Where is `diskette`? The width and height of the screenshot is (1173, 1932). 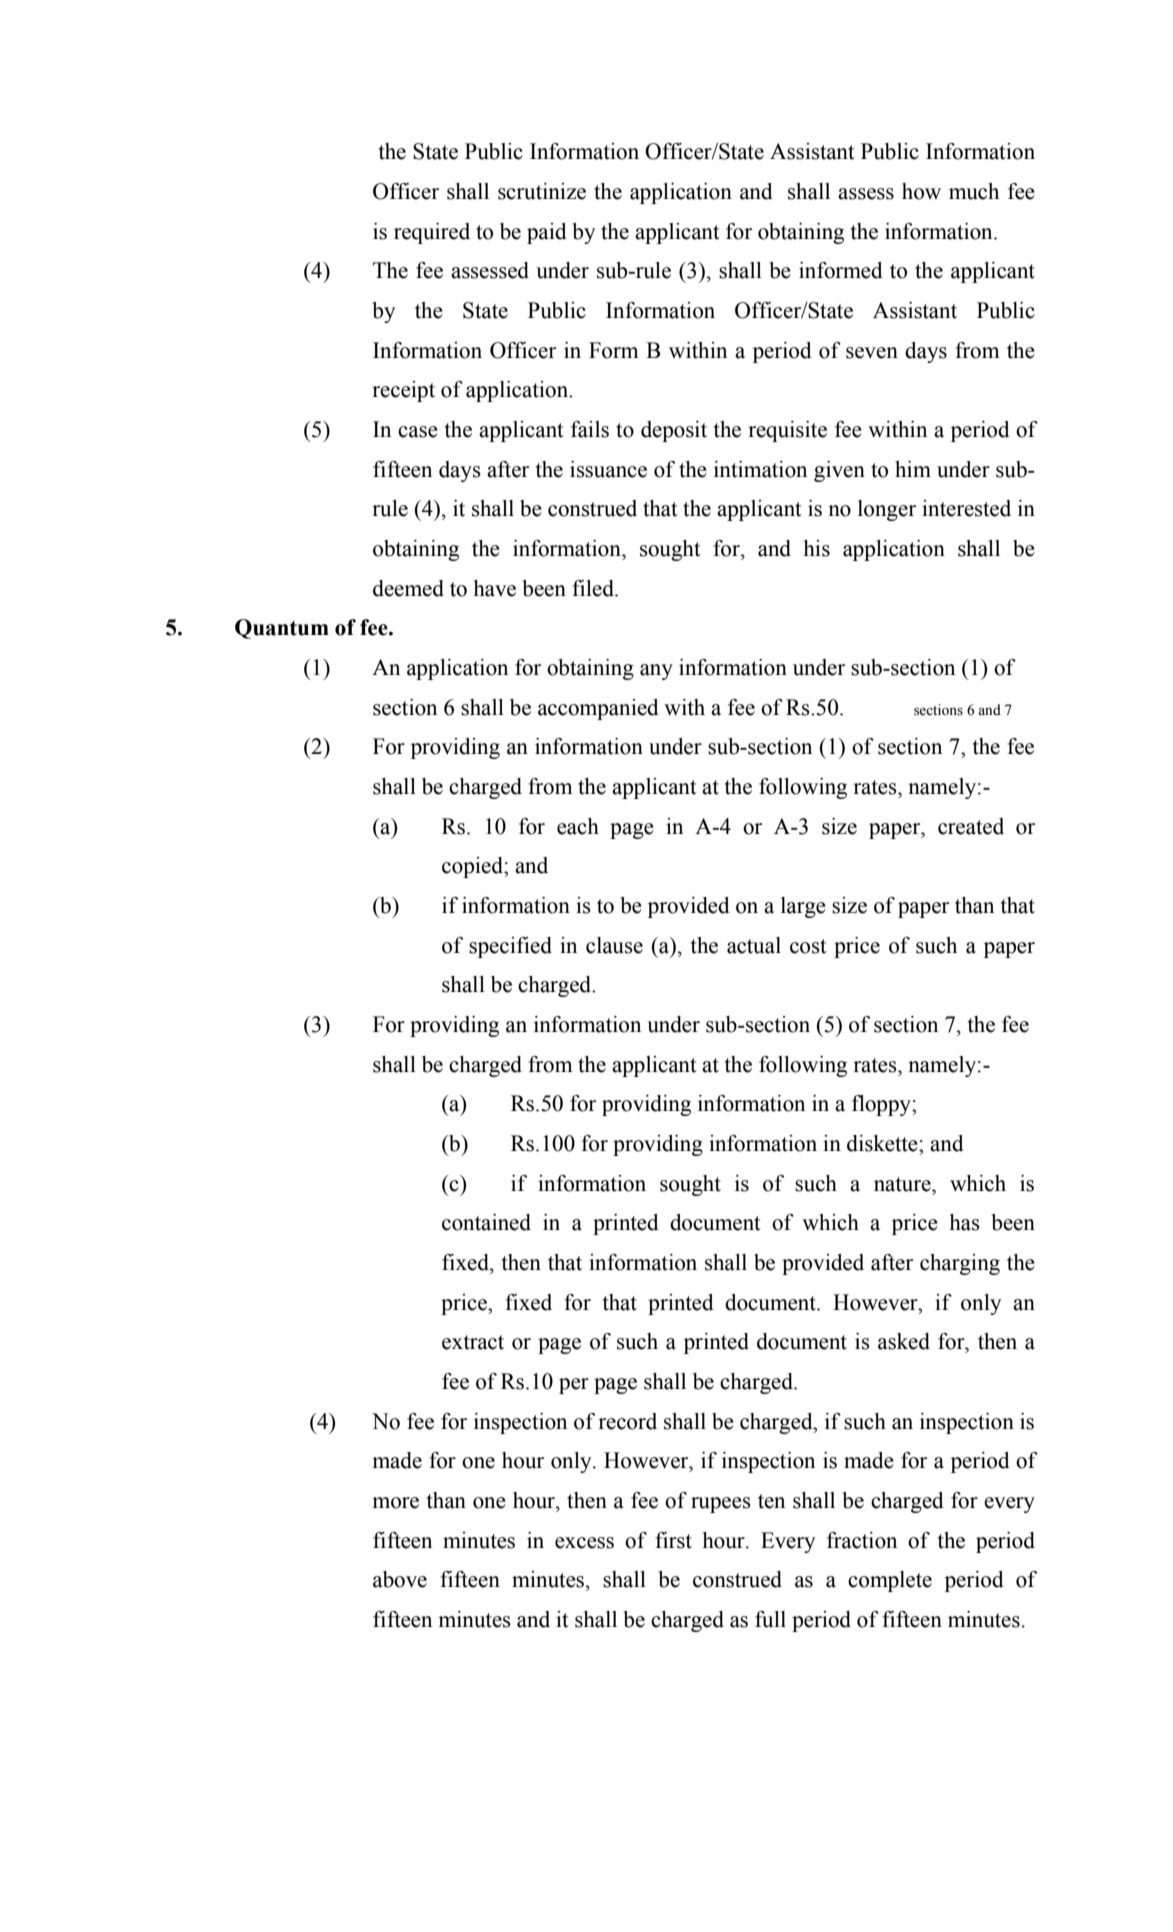 diskette is located at coordinates (883, 1143).
